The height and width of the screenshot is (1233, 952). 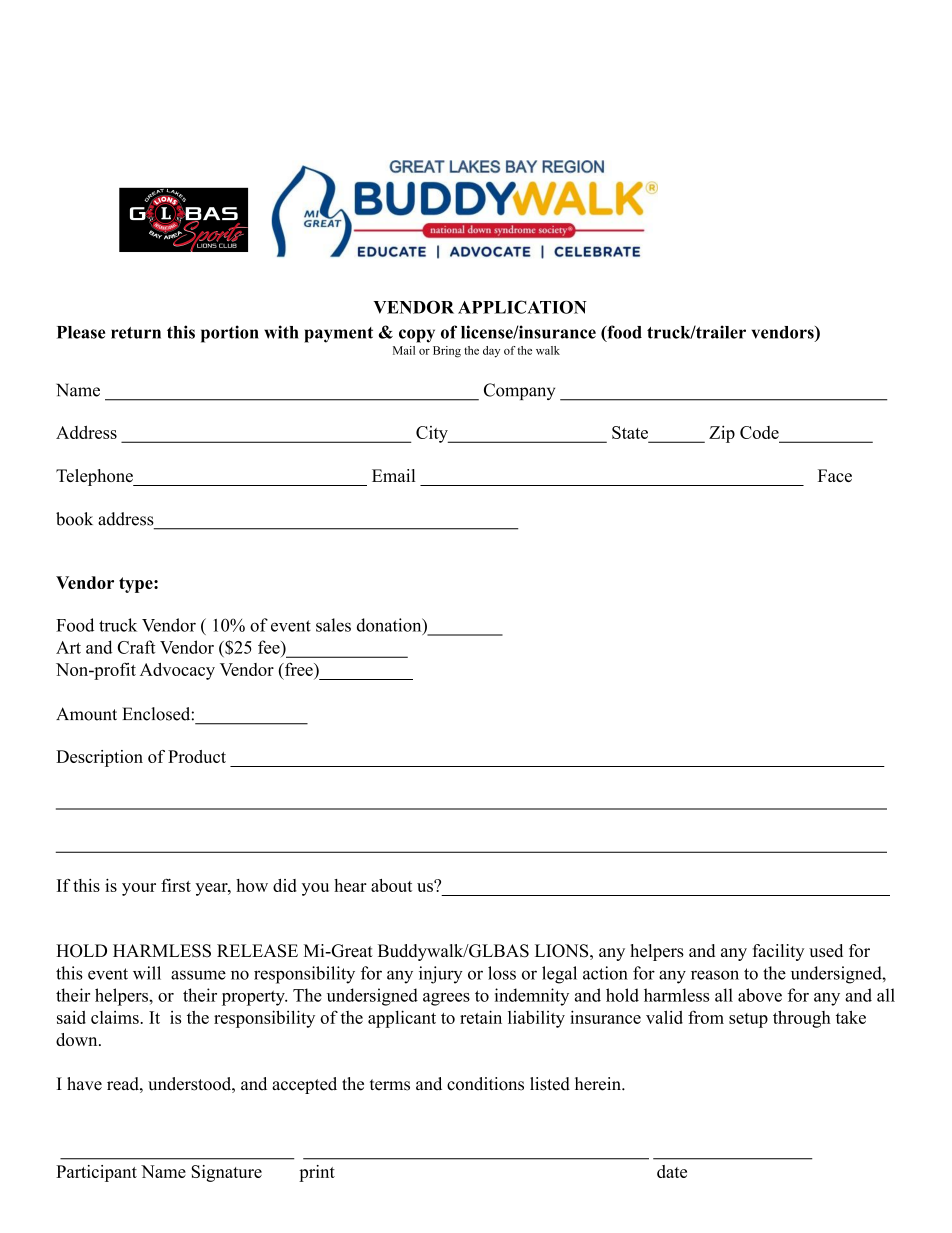 What do you see at coordinates (226, 1173) in the screenshot?
I see `Signature` at bounding box center [226, 1173].
